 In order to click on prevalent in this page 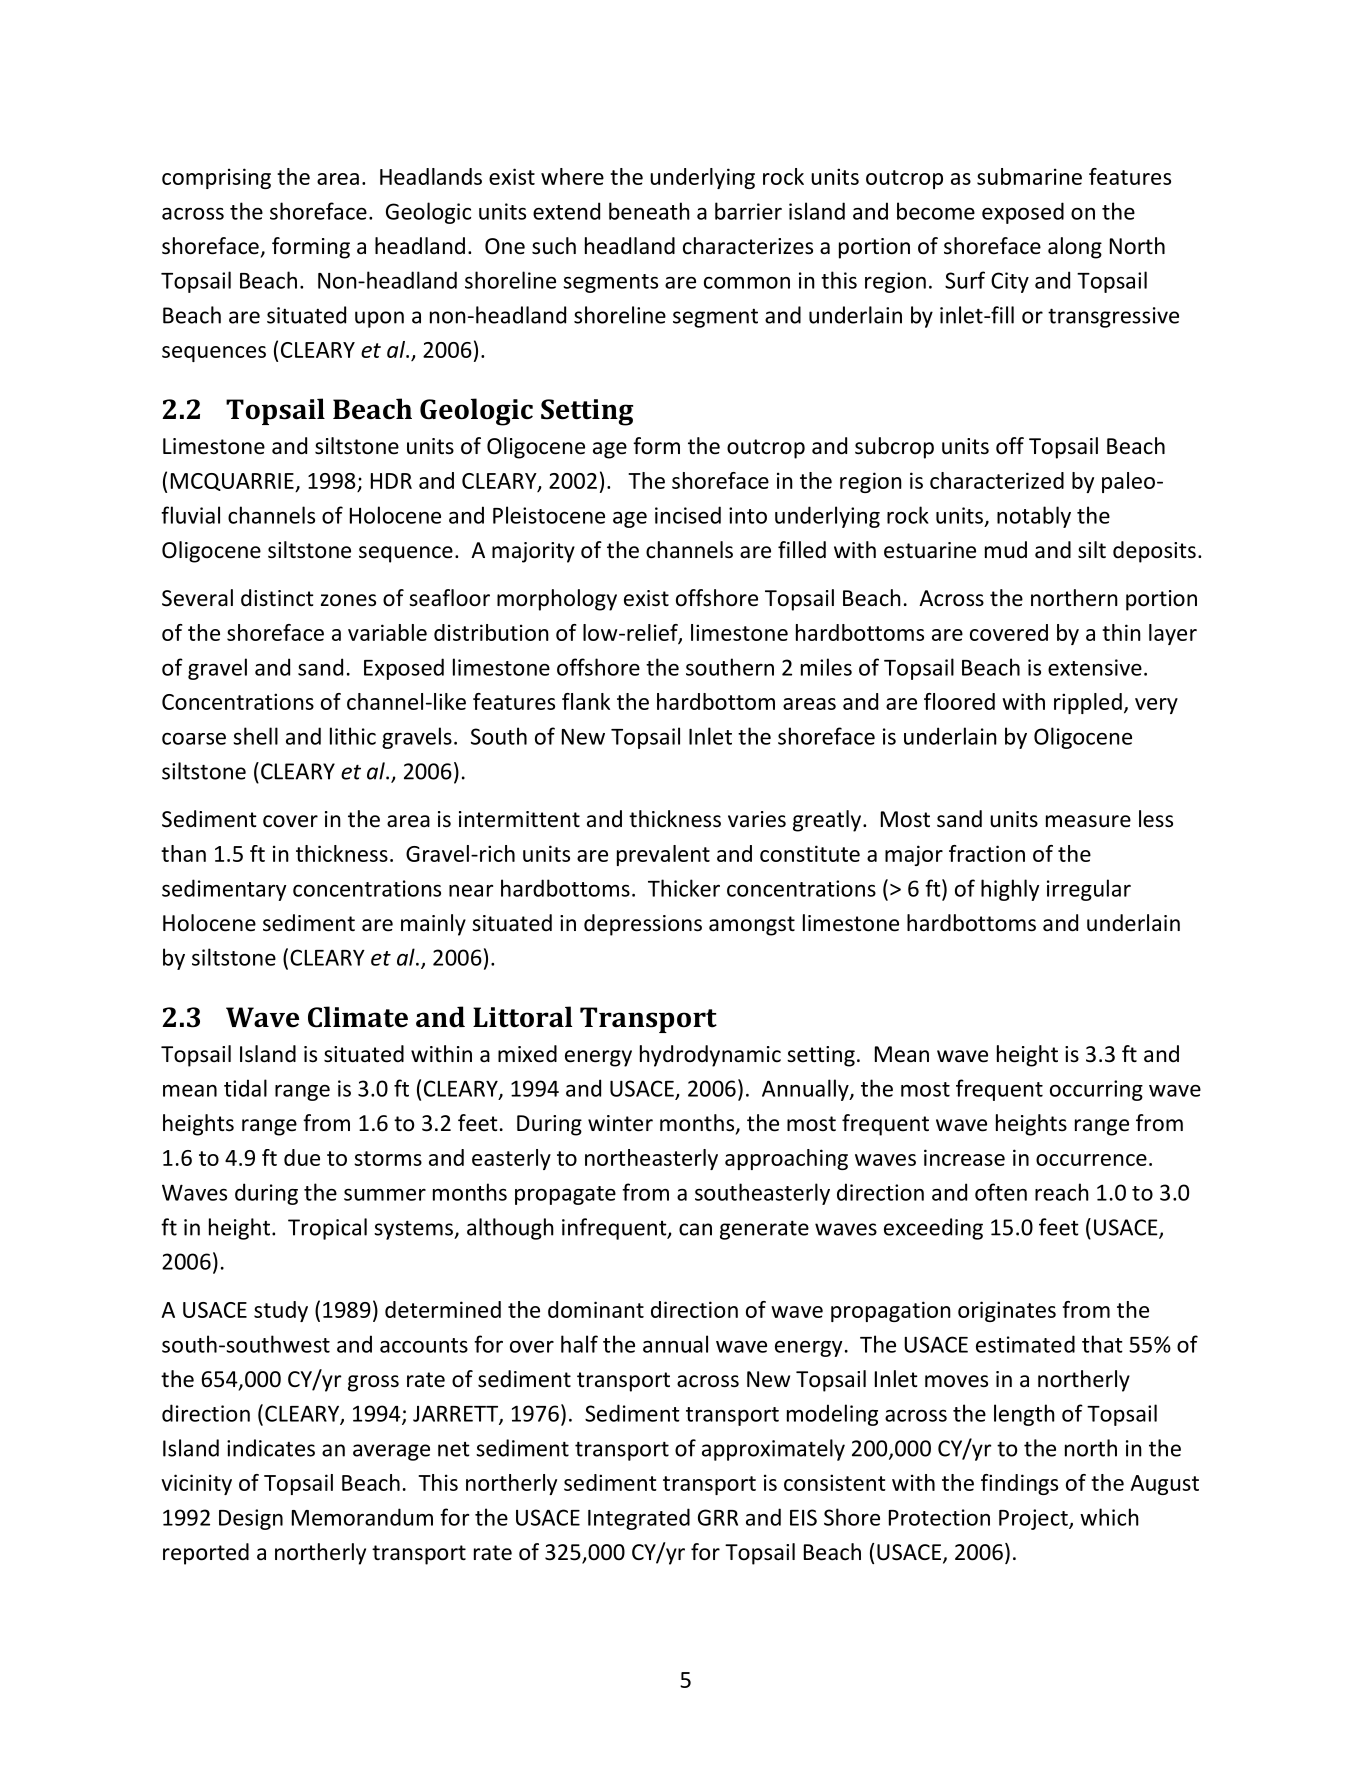, I will do `click(663, 855)`.
